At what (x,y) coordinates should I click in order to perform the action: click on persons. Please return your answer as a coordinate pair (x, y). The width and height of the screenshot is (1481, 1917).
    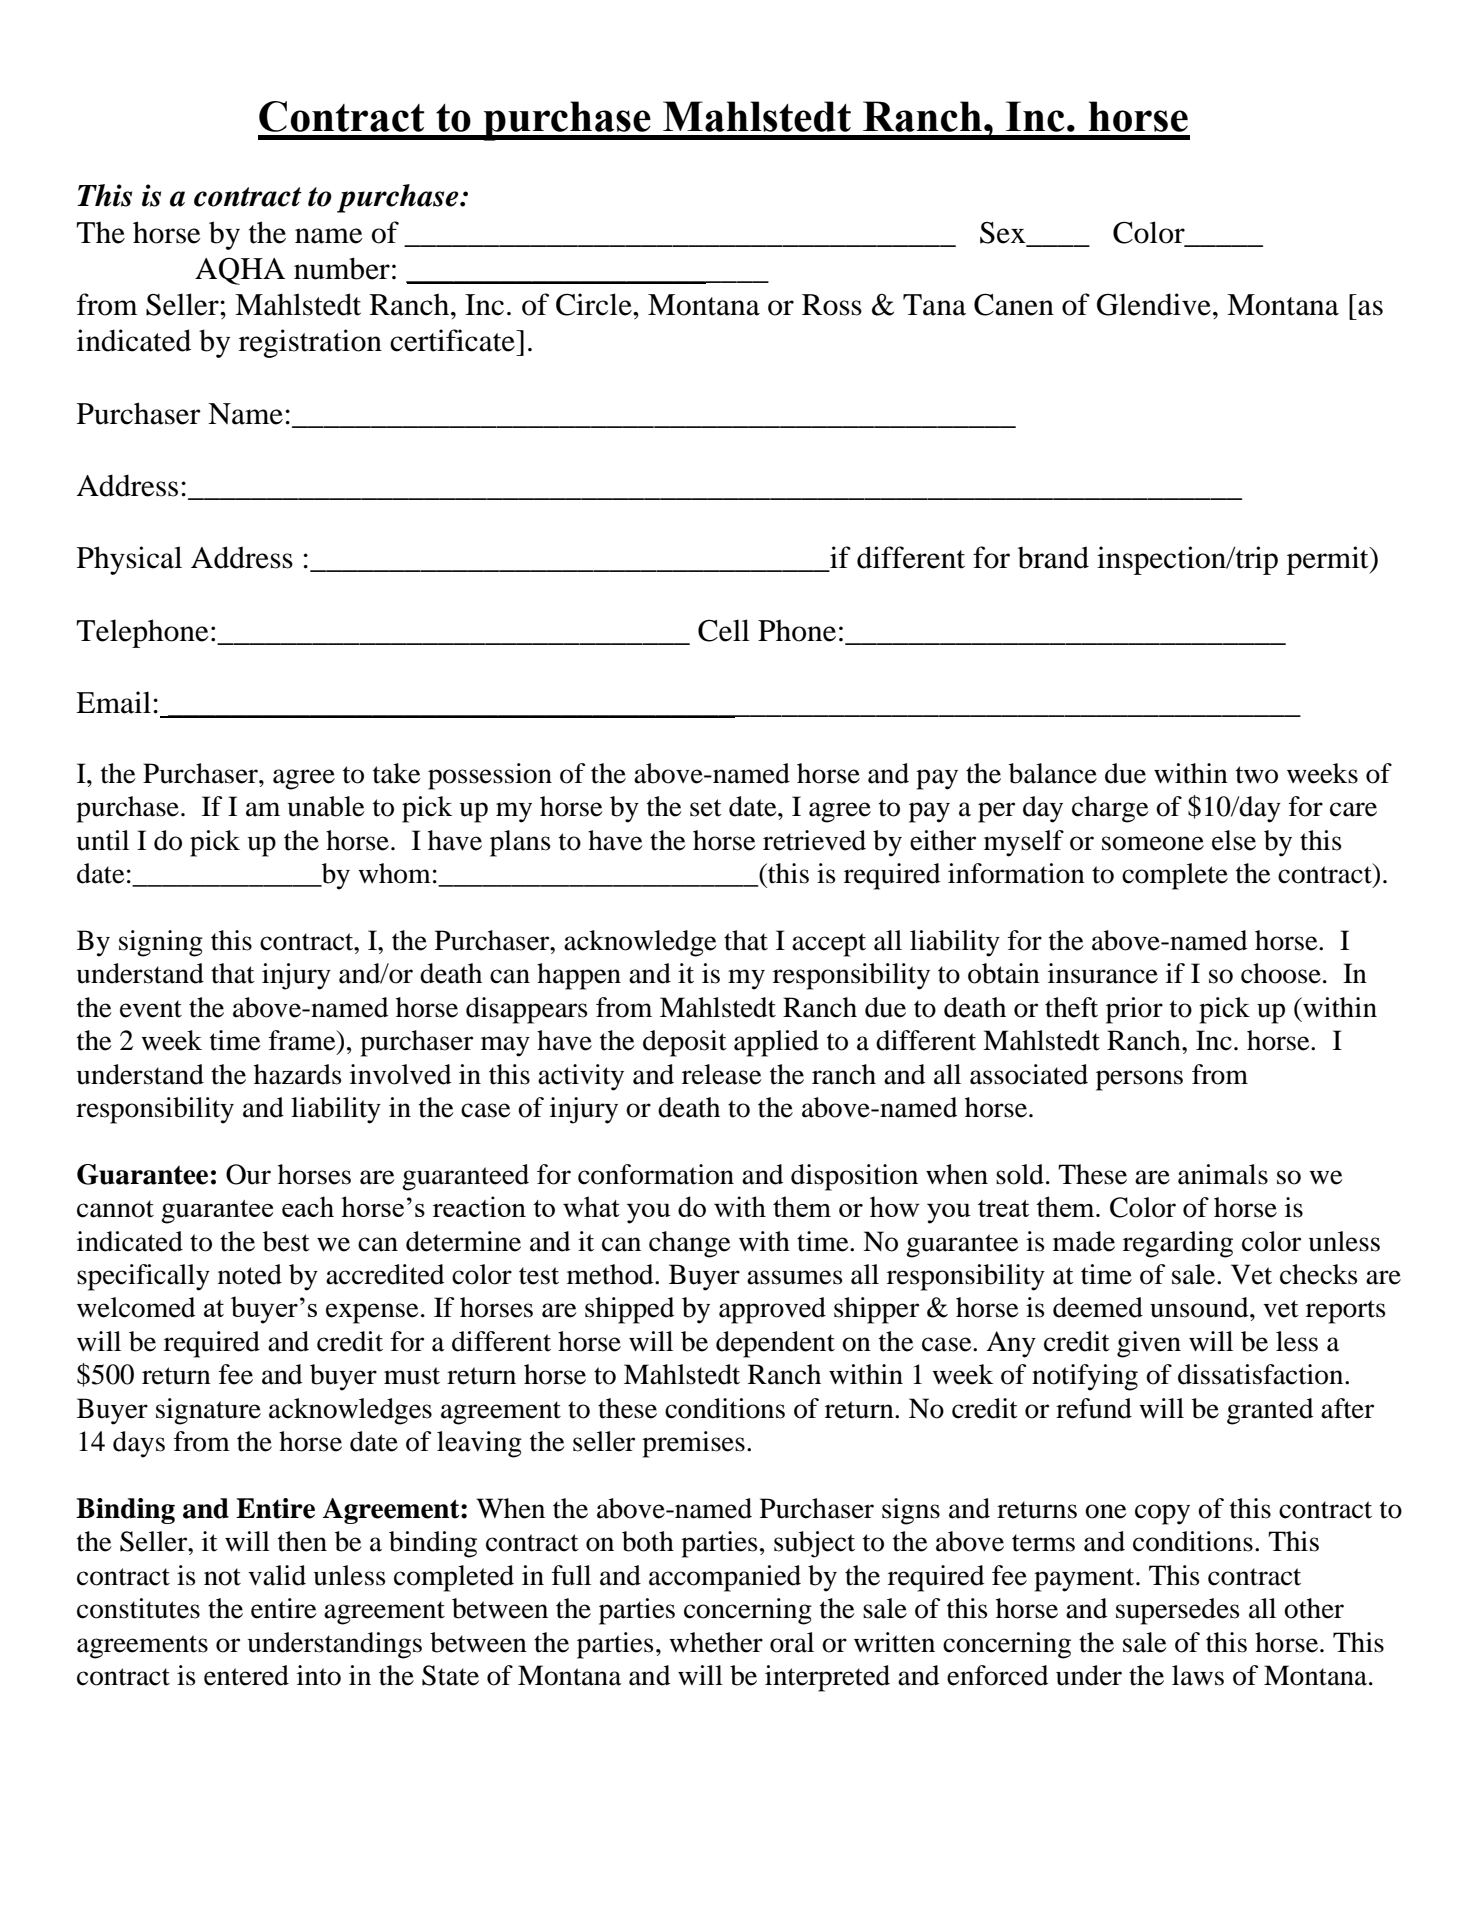
    Looking at the image, I should click on (1139, 1080).
